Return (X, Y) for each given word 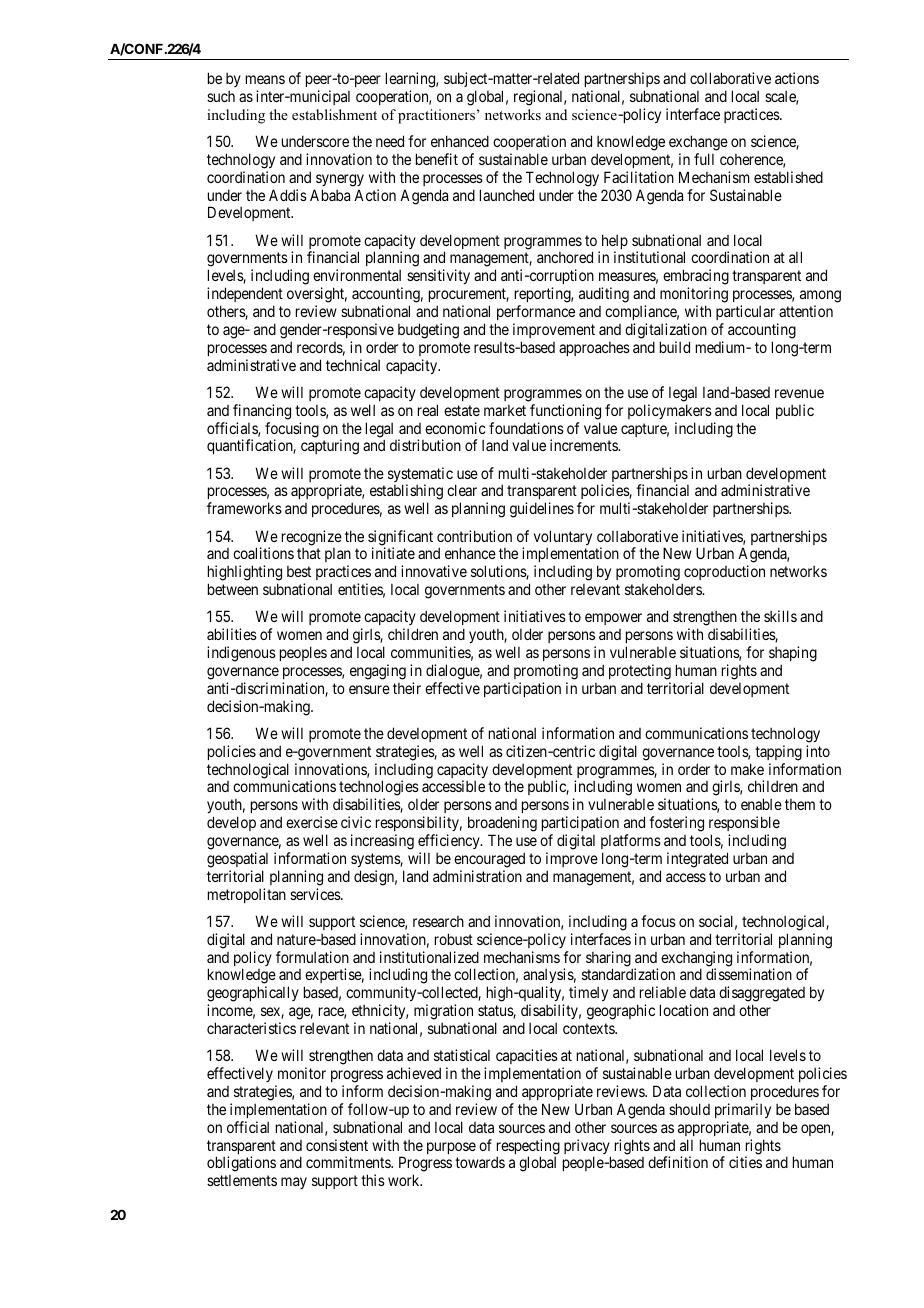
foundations (526, 428)
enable (761, 804)
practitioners (438, 116)
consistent (337, 1145)
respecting (528, 1148)
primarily (743, 1110)
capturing (330, 447)
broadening (502, 824)
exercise (312, 822)
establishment (334, 114)
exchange (698, 143)
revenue (799, 393)
